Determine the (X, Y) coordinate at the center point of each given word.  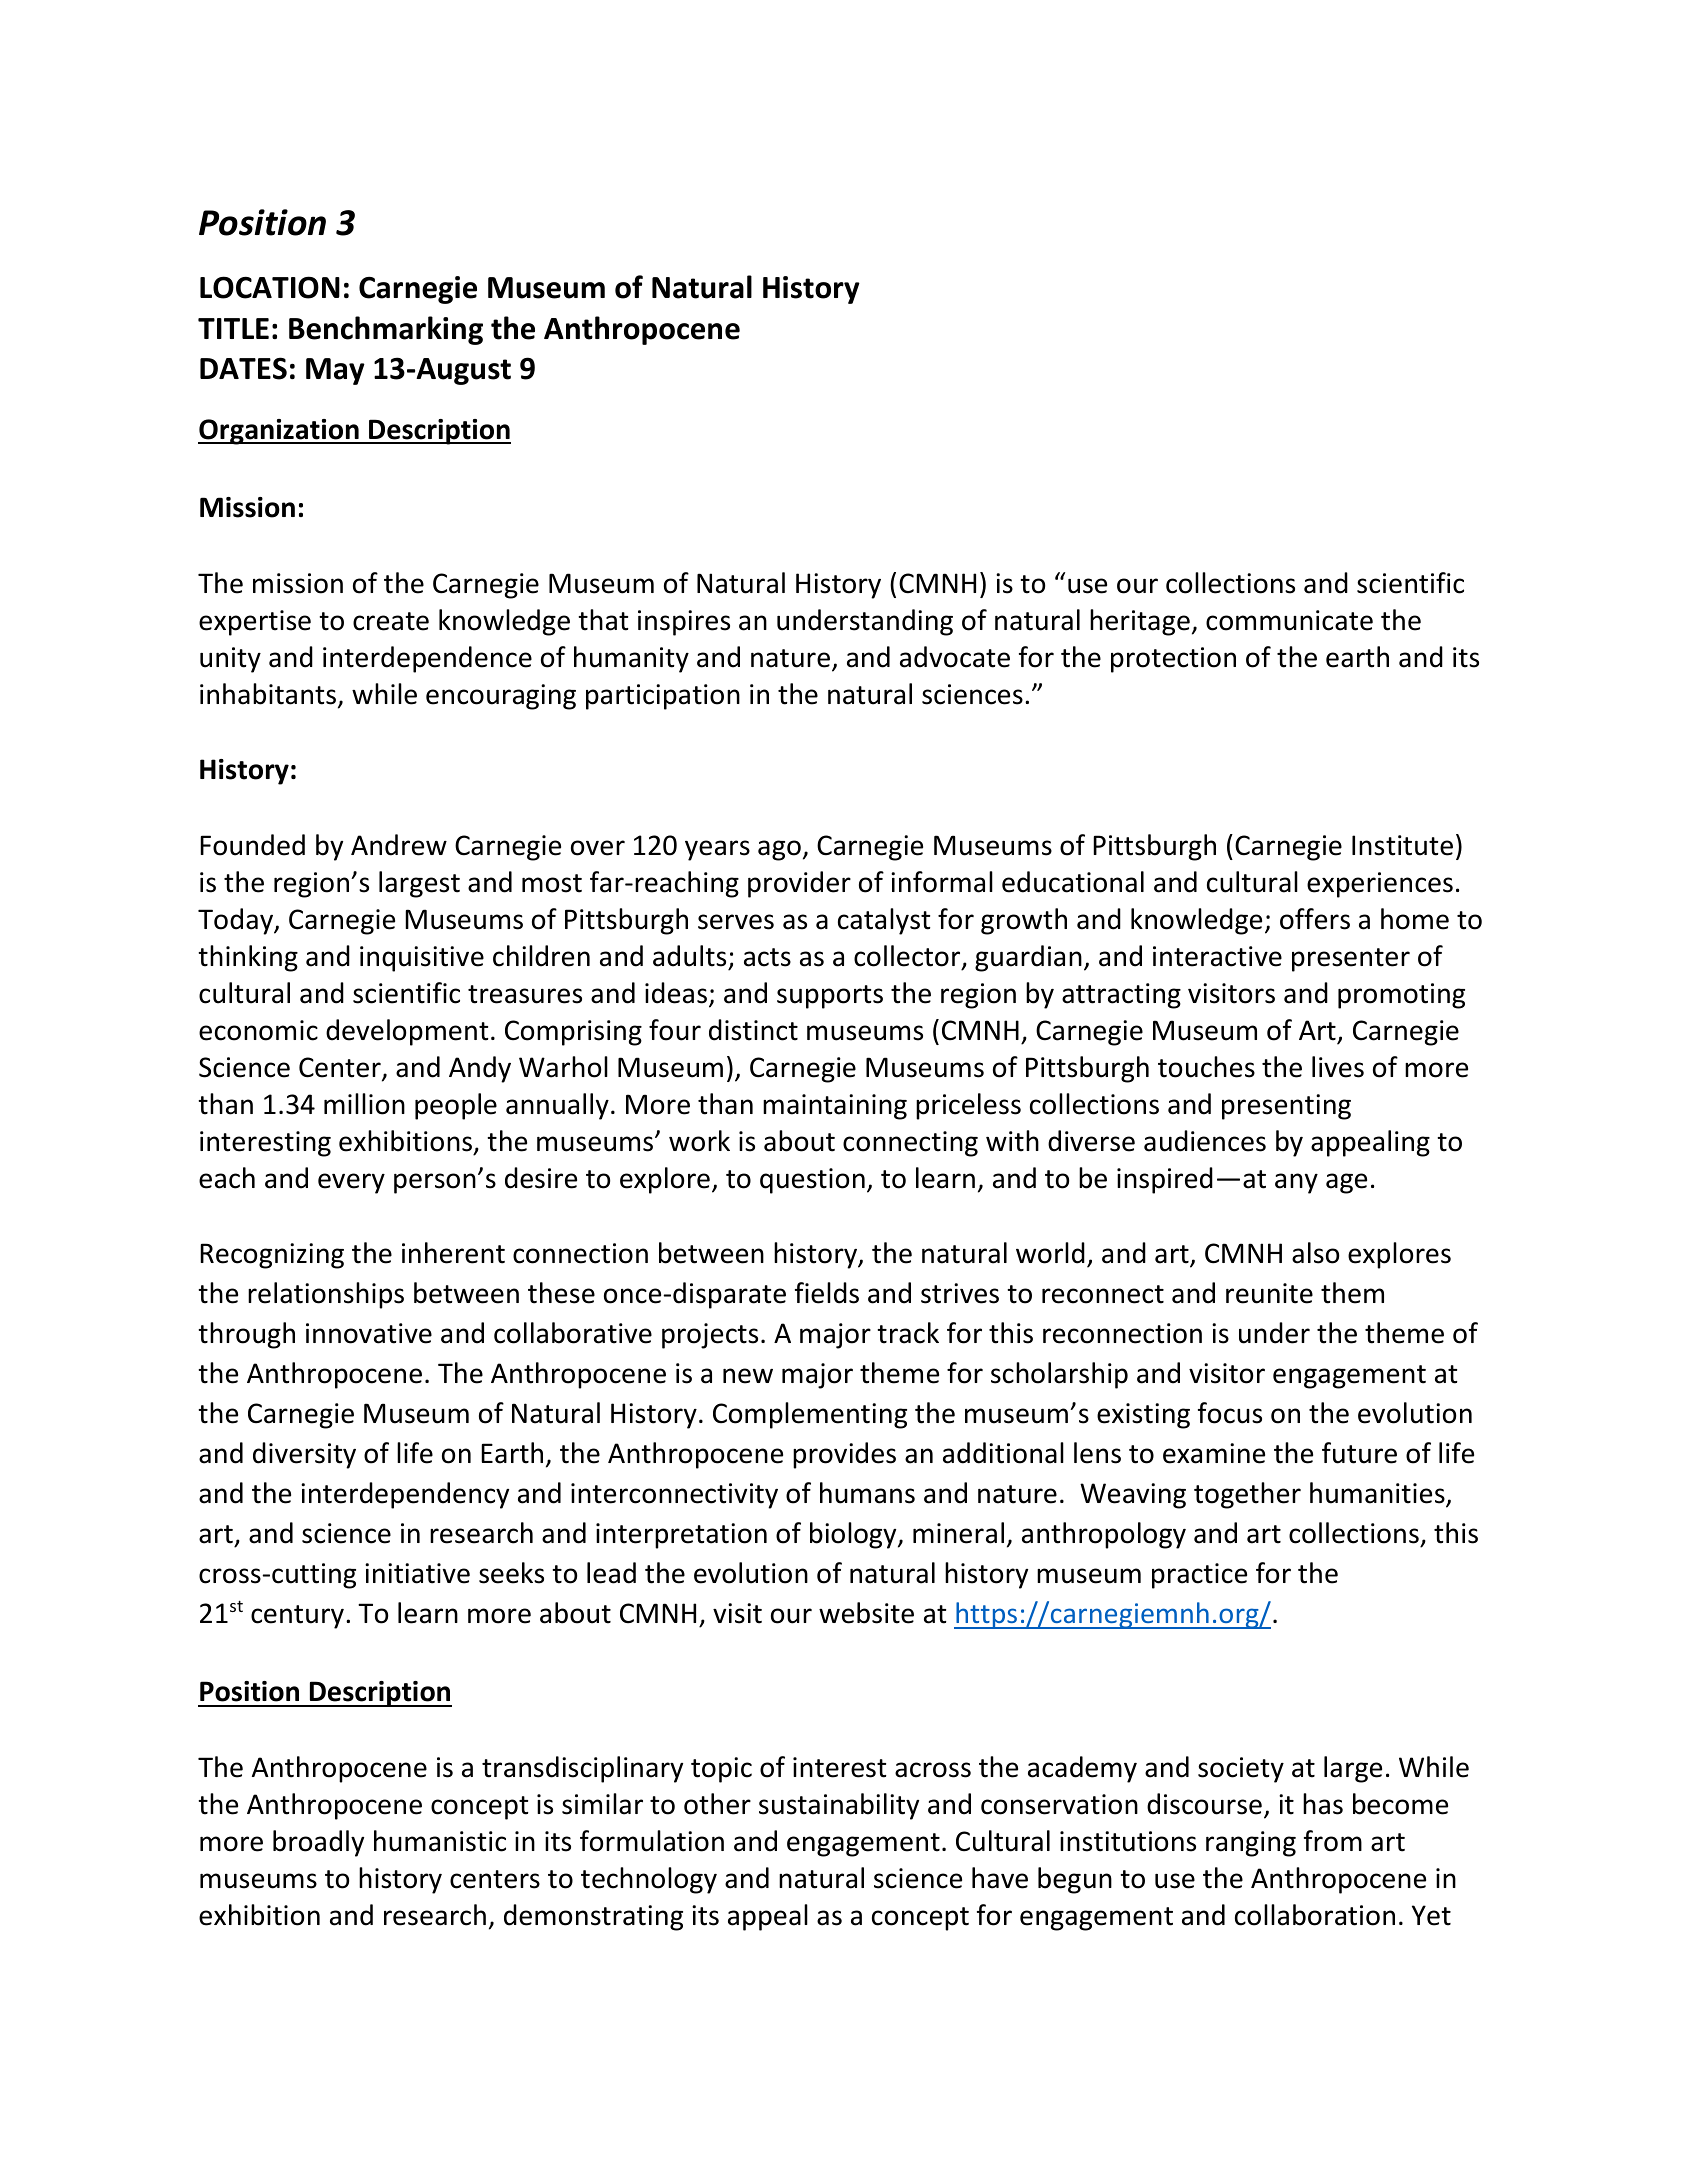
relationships (326, 1295)
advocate (955, 657)
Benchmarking (386, 330)
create (391, 621)
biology (854, 1535)
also (1315, 1253)
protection (1173, 660)
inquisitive (422, 959)
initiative (417, 1573)
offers (1315, 919)
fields (827, 1293)
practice (1199, 1576)
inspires (684, 623)
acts (767, 957)
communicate (1289, 620)
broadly (318, 1843)
